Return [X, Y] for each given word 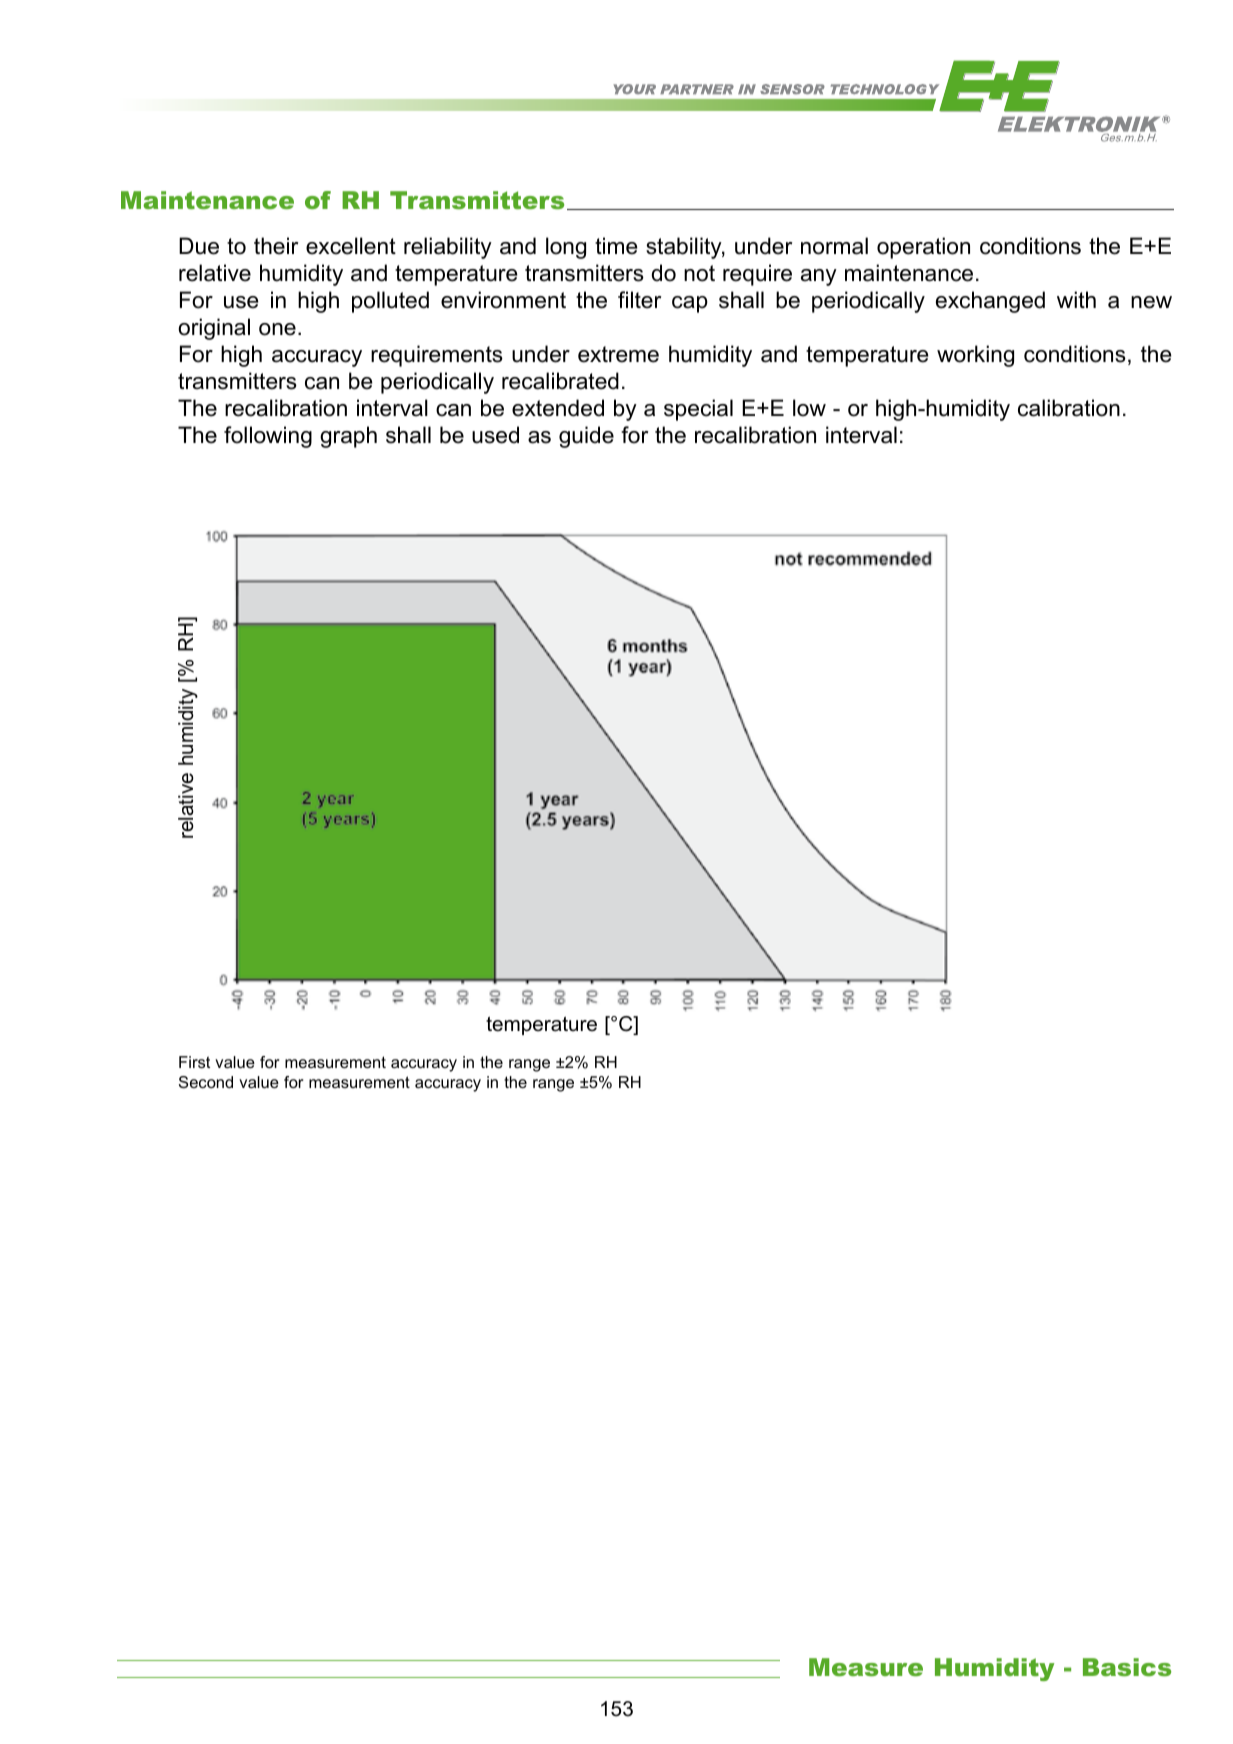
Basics [1127, 1667]
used [495, 435]
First [194, 1062]
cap [690, 304]
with [1076, 299]
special [698, 410]
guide [586, 437]
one [277, 329]
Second [206, 1082]
